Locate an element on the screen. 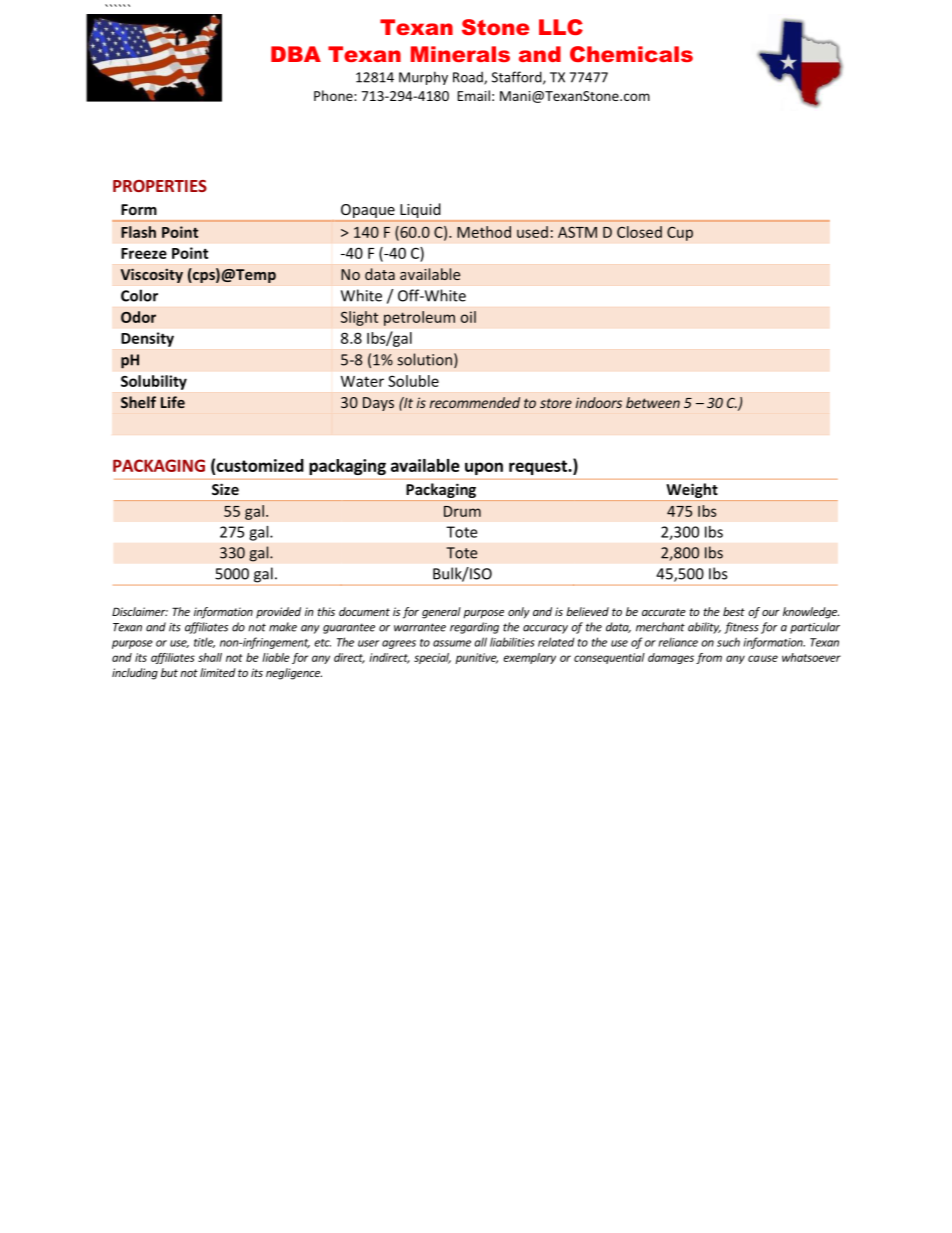 This screenshot has height=1233, width=952. Drum is located at coordinates (462, 511).
